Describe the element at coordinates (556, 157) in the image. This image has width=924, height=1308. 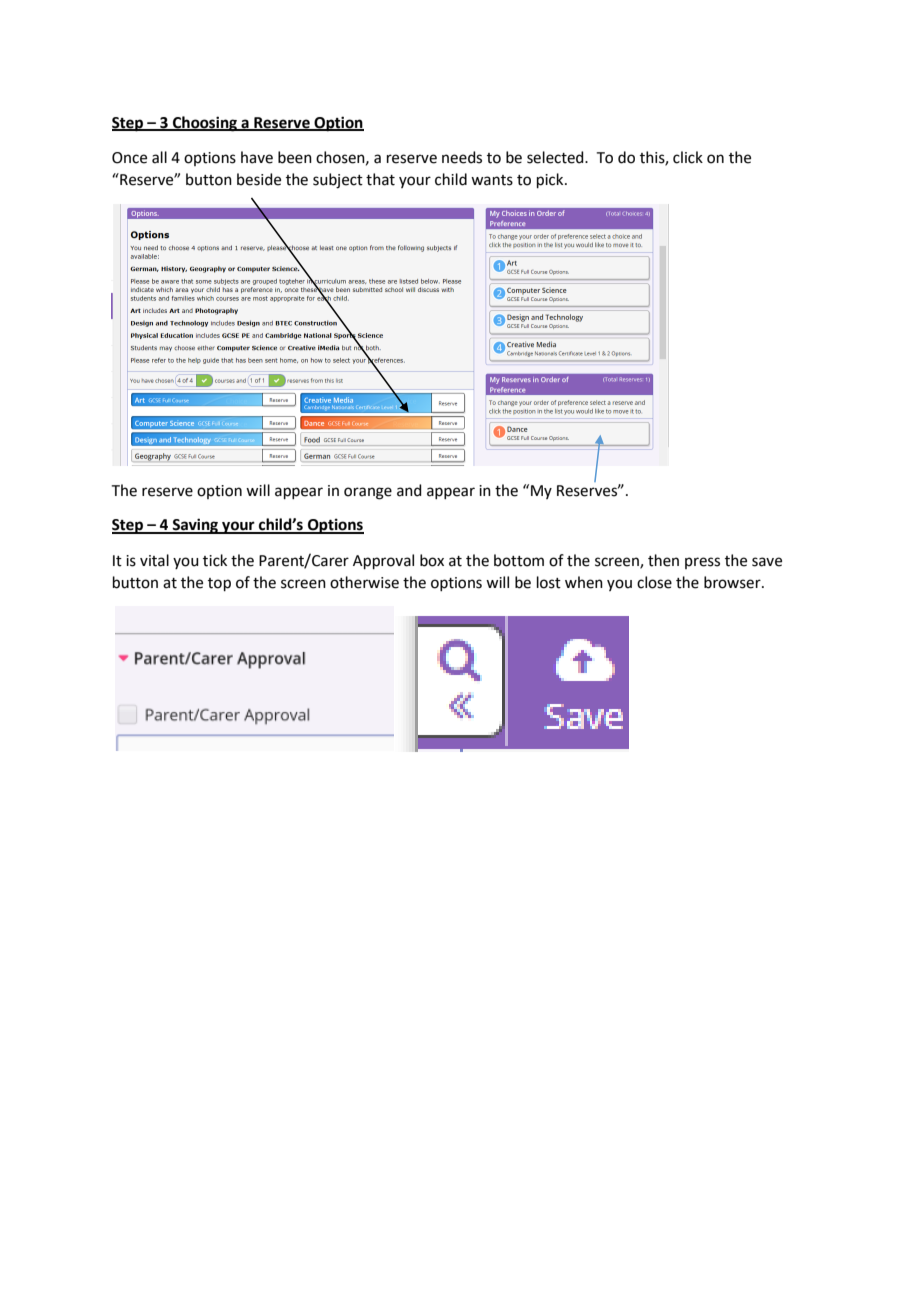
I see `selected` at that location.
